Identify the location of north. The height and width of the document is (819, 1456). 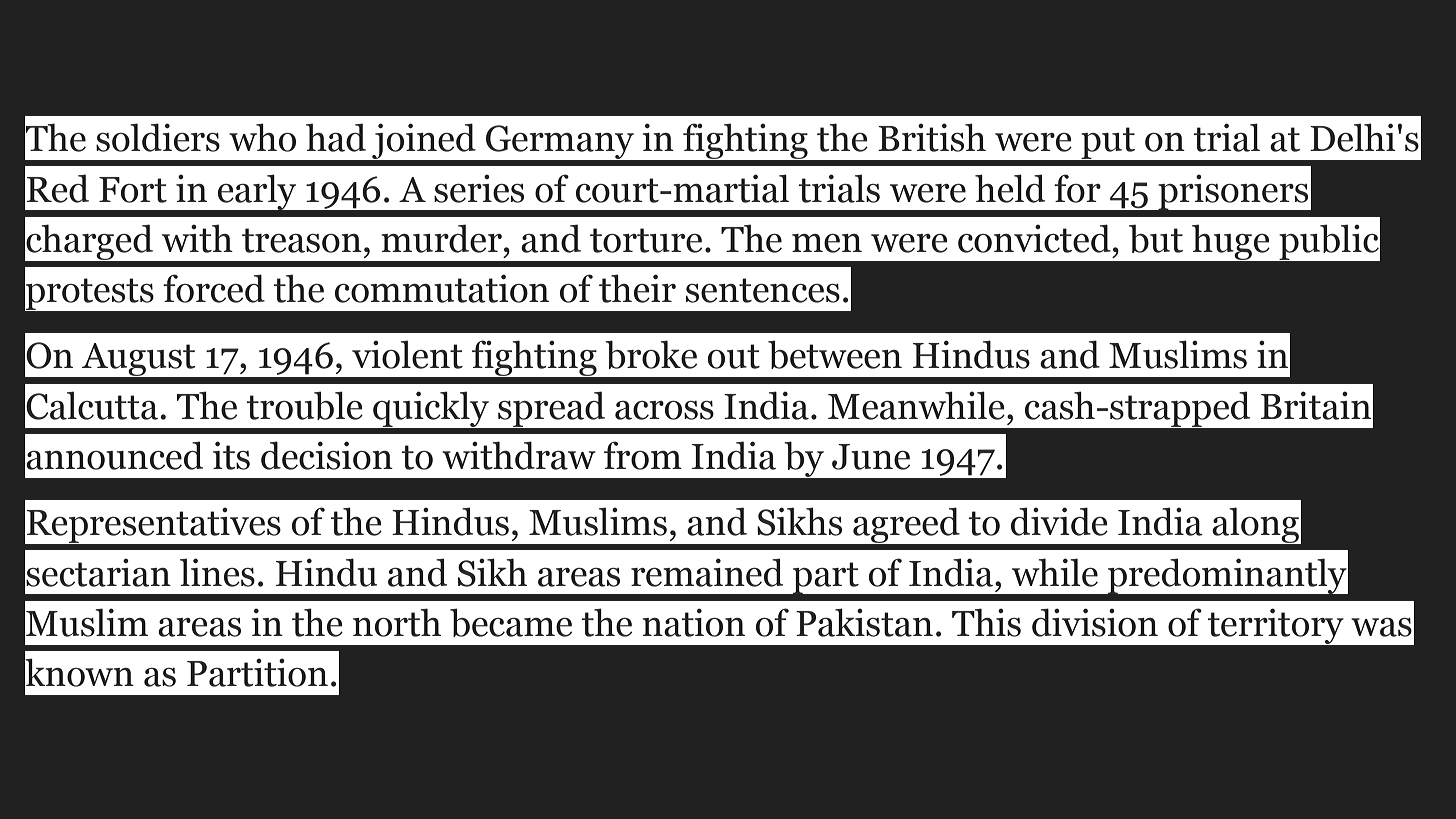
(397, 622).
